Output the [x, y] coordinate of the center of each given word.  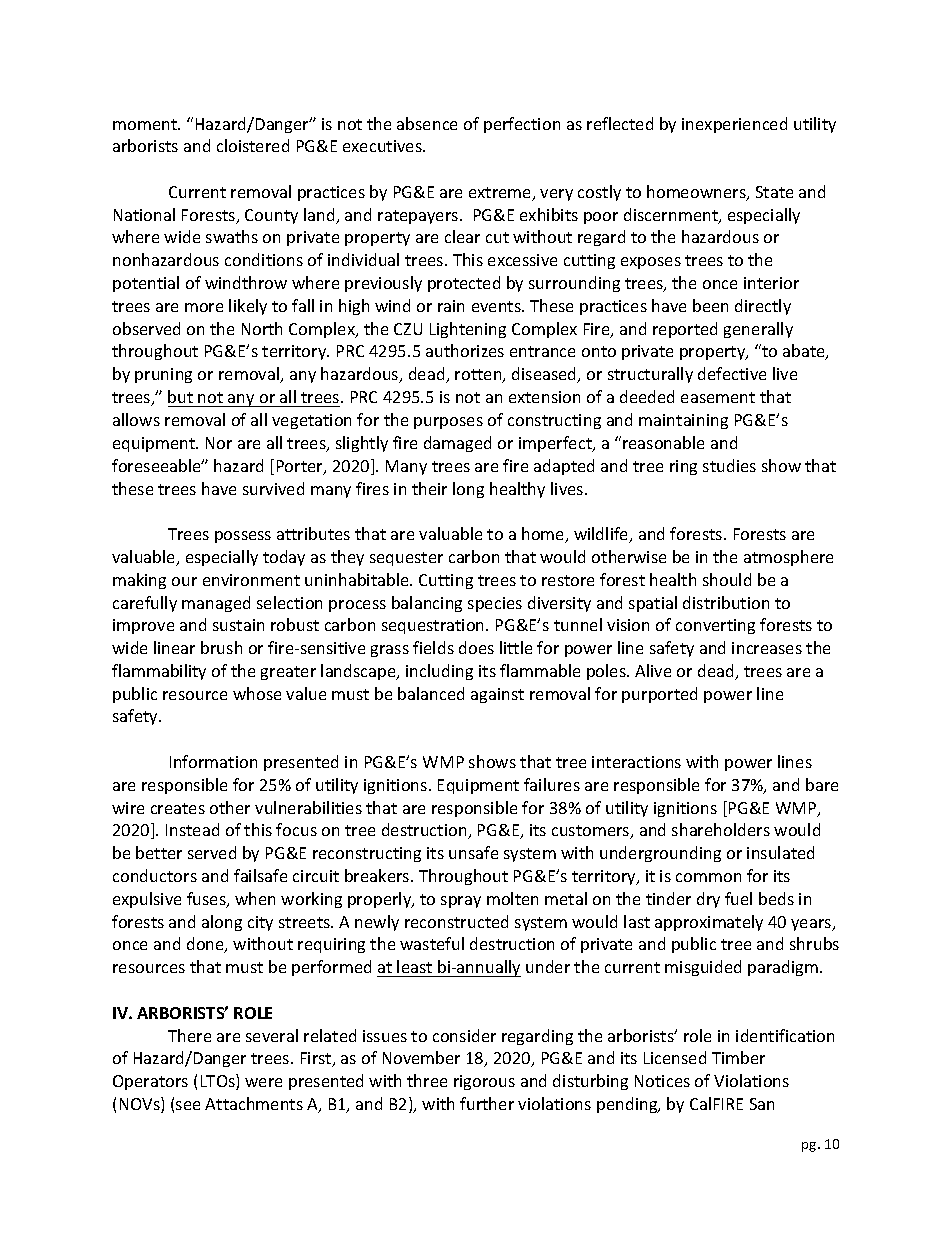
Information [213, 761]
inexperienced [734, 125]
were [263, 1082]
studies [729, 465]
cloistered [253, 145]
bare [822, 784]
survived [273, 488]
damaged [457, 444]
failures [552, 784]
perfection [522, 125]
